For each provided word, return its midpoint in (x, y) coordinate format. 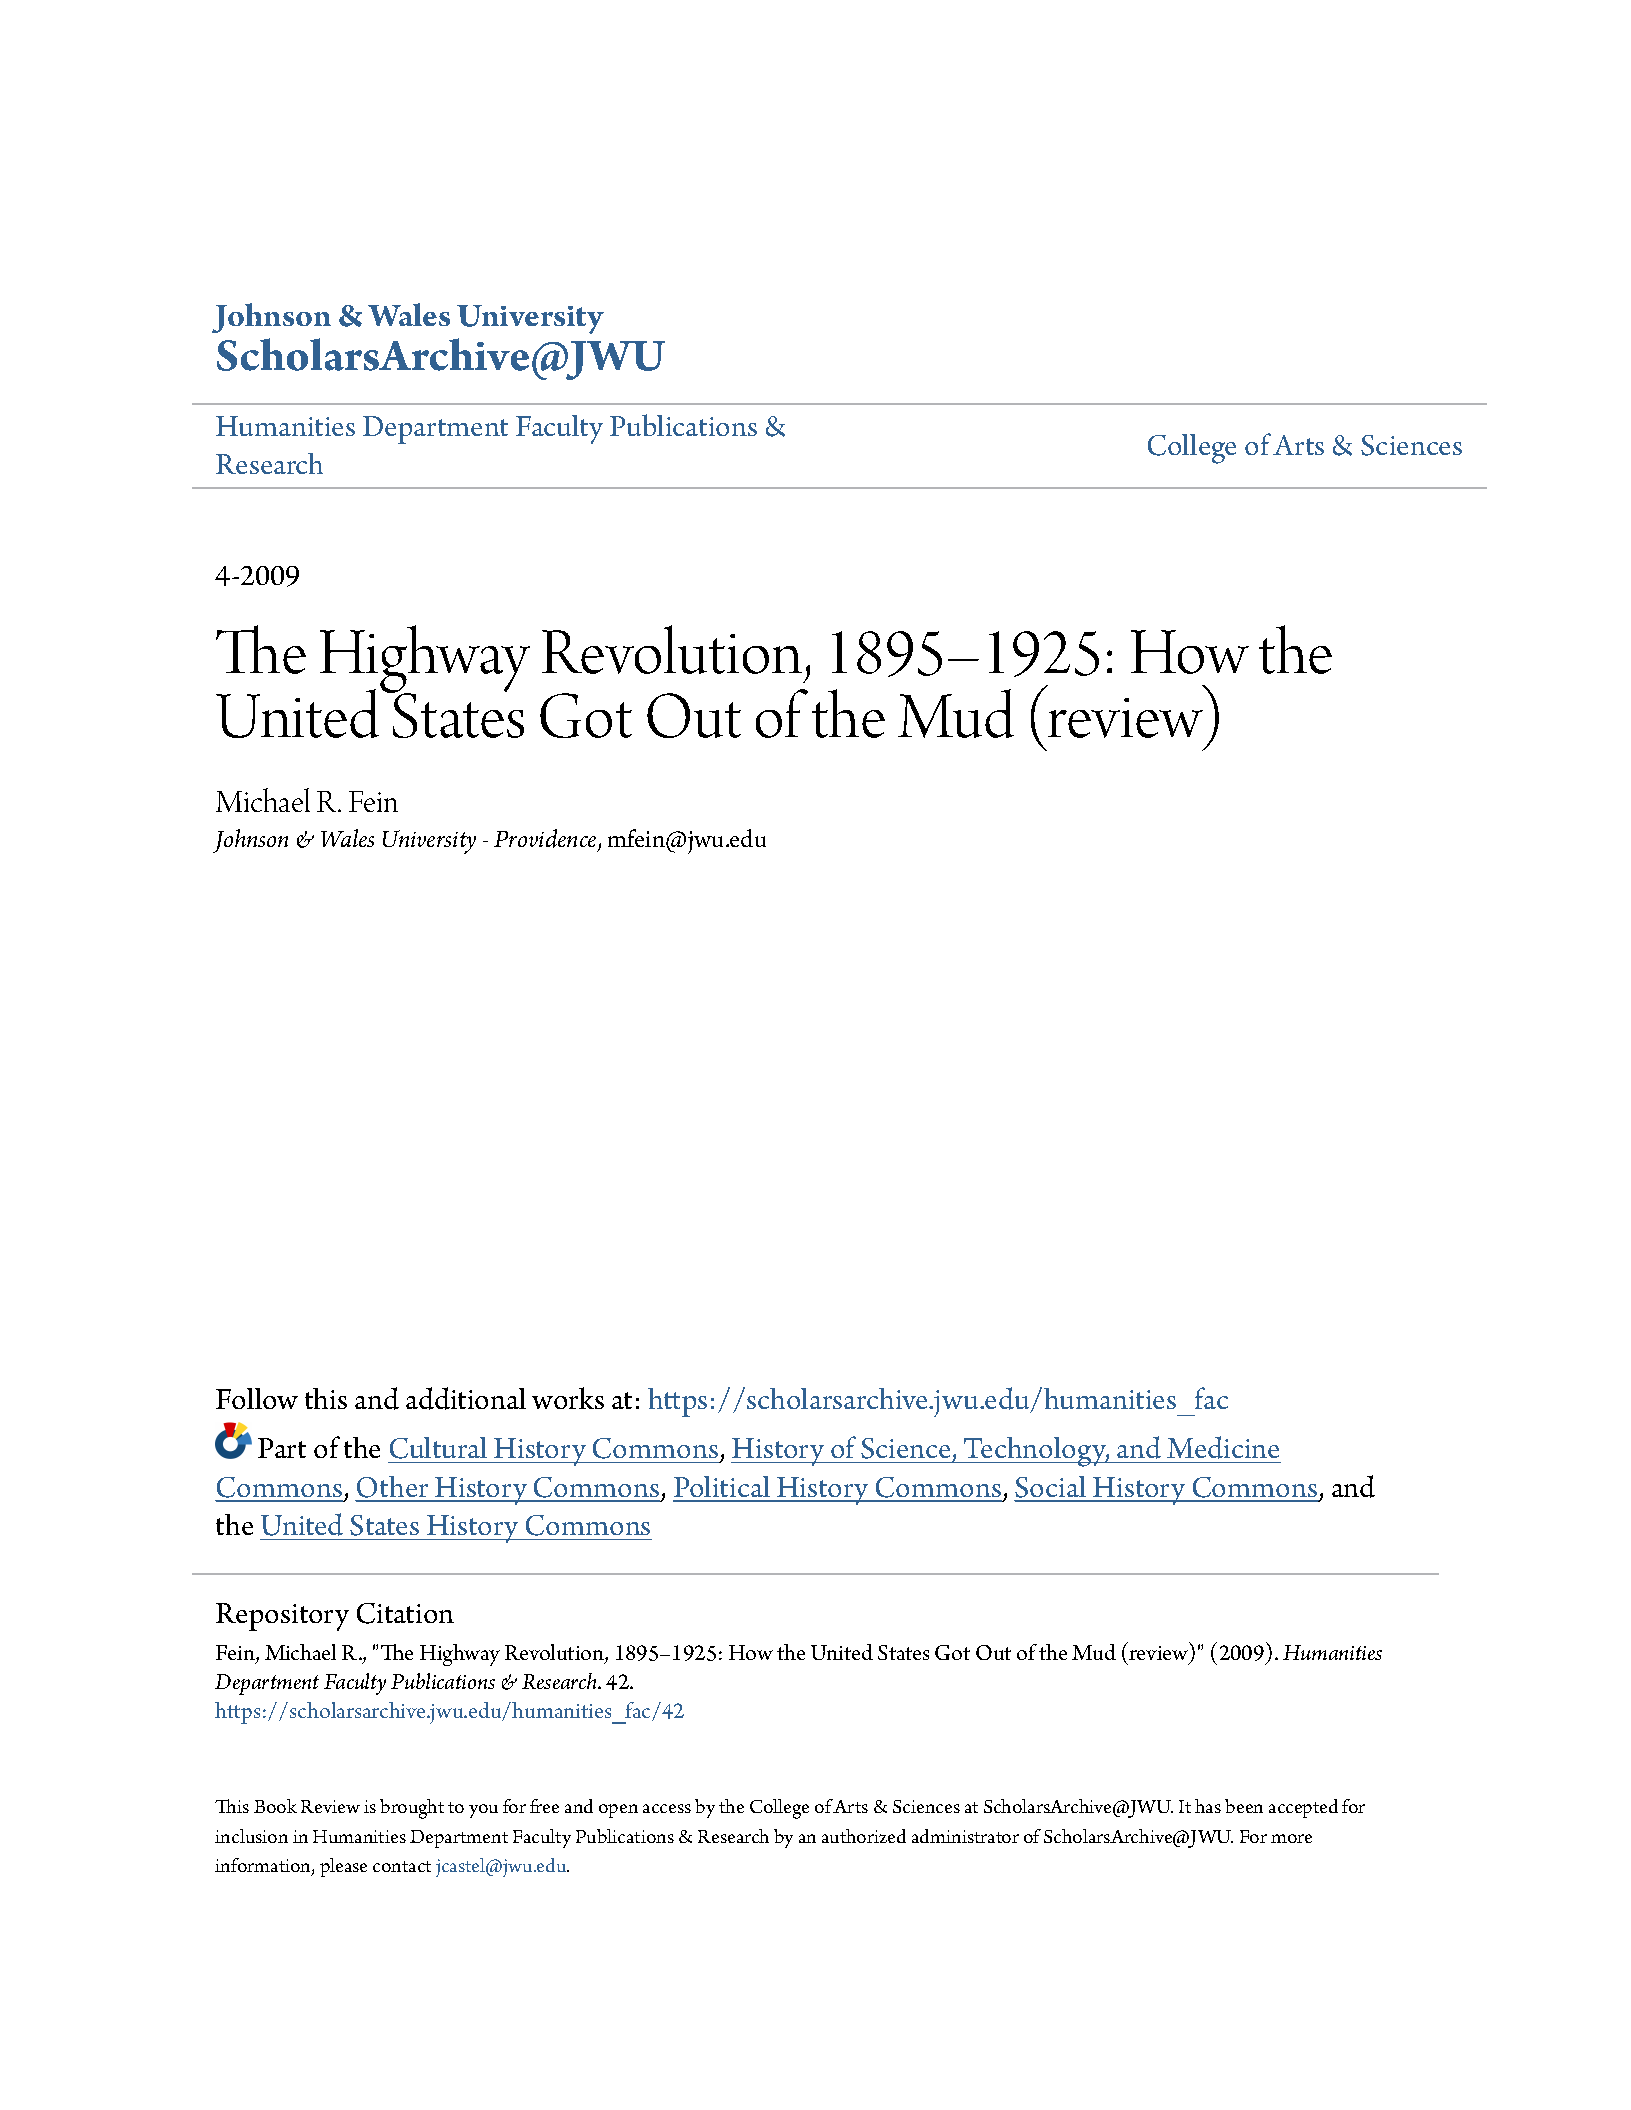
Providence (546, 839)
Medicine (1223, 1447)
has (1208, 1806)
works (568, 1398)
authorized (864, 1836)
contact (402, 1866)
